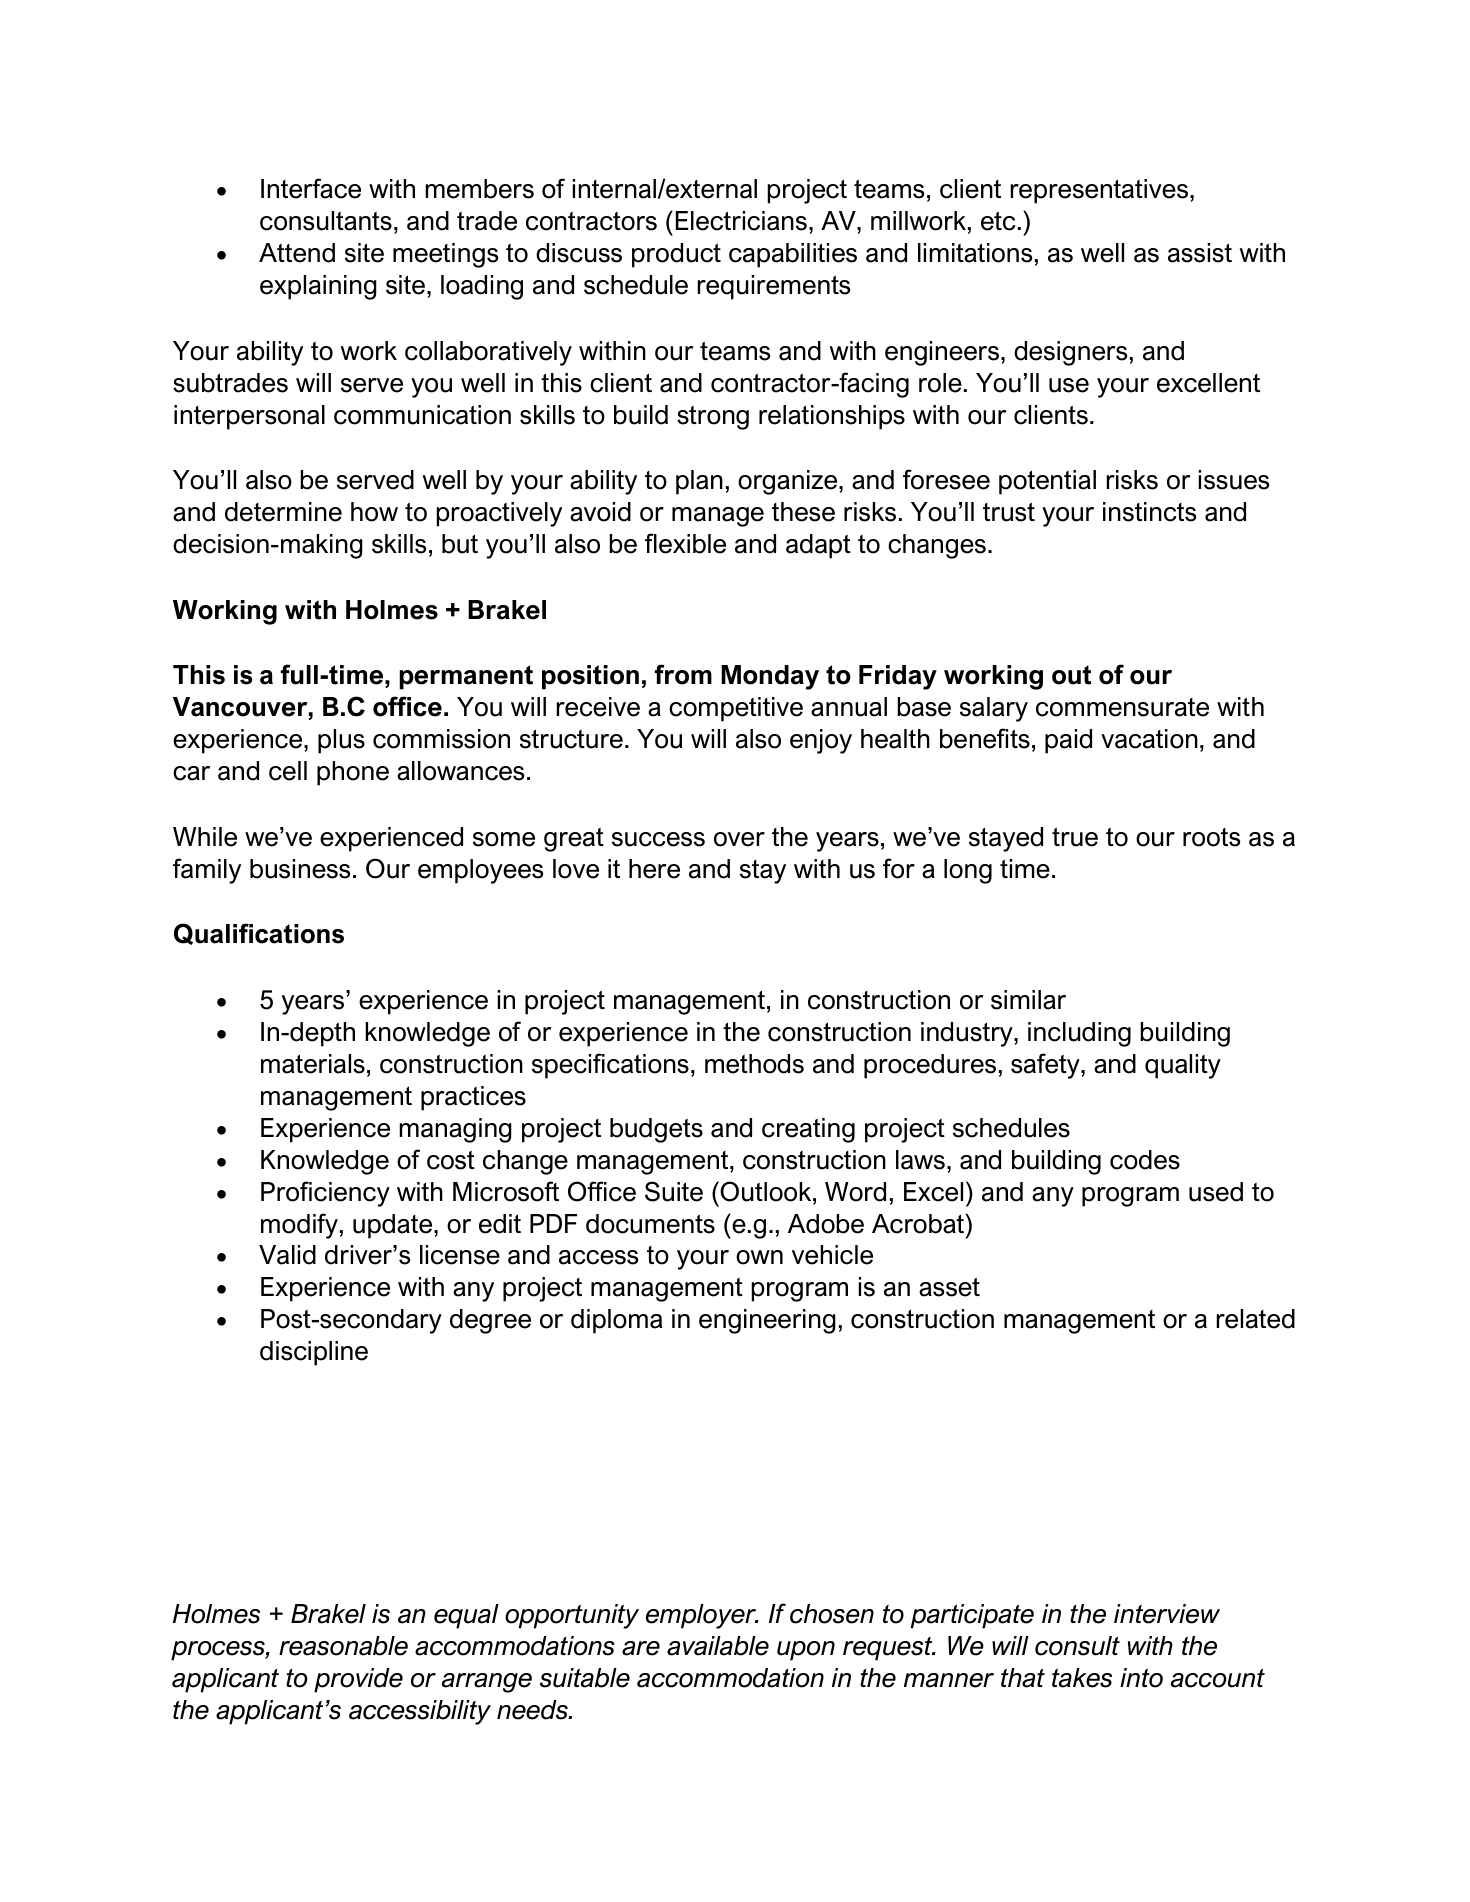 Image resolution: width=1470 pixels, height=1902 pixels. Describe the element at coordinates (654, 869) in the screenshot. I see `here` at that location.
